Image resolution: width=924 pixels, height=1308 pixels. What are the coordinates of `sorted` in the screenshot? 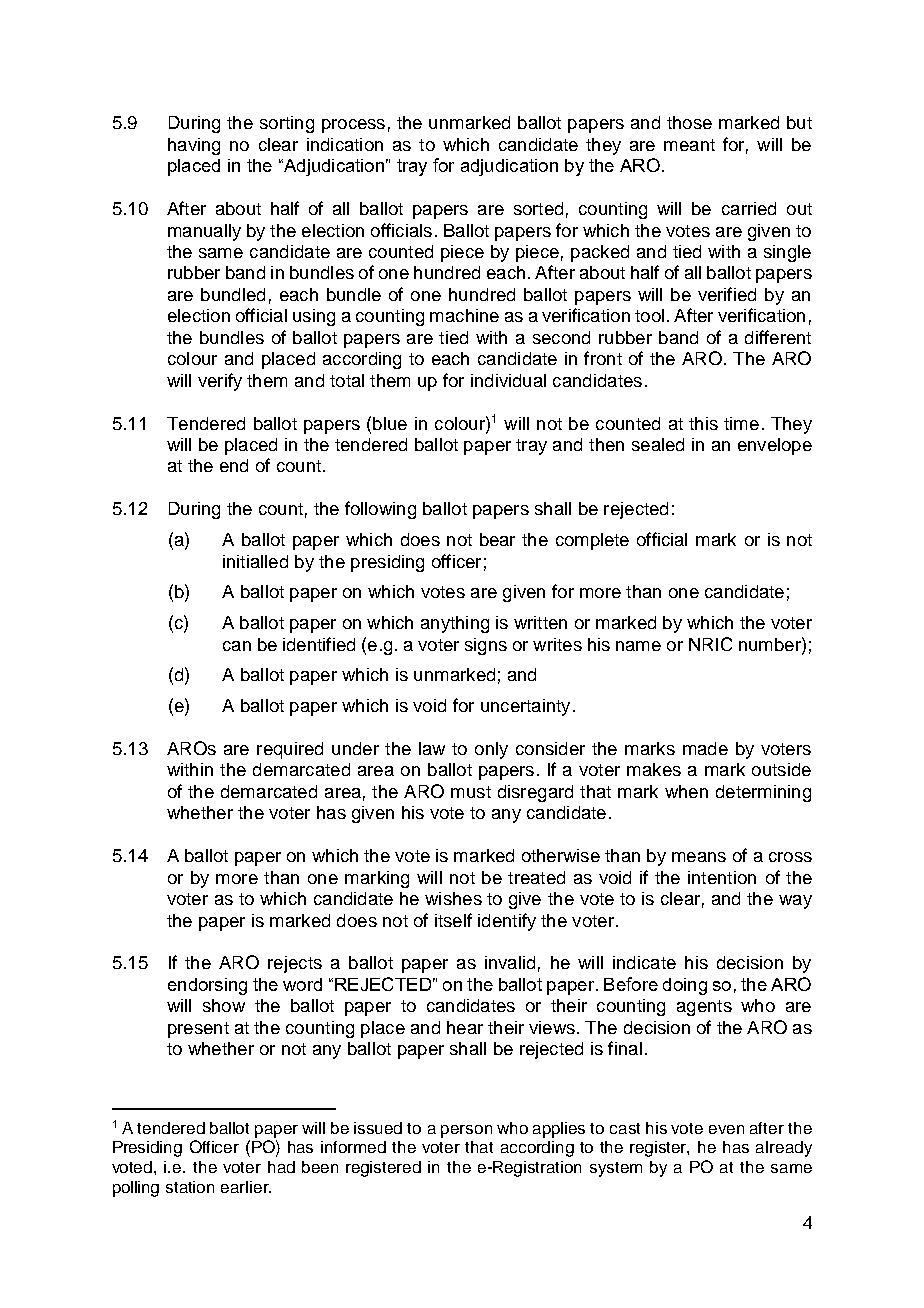 It's located at (538, 208).
